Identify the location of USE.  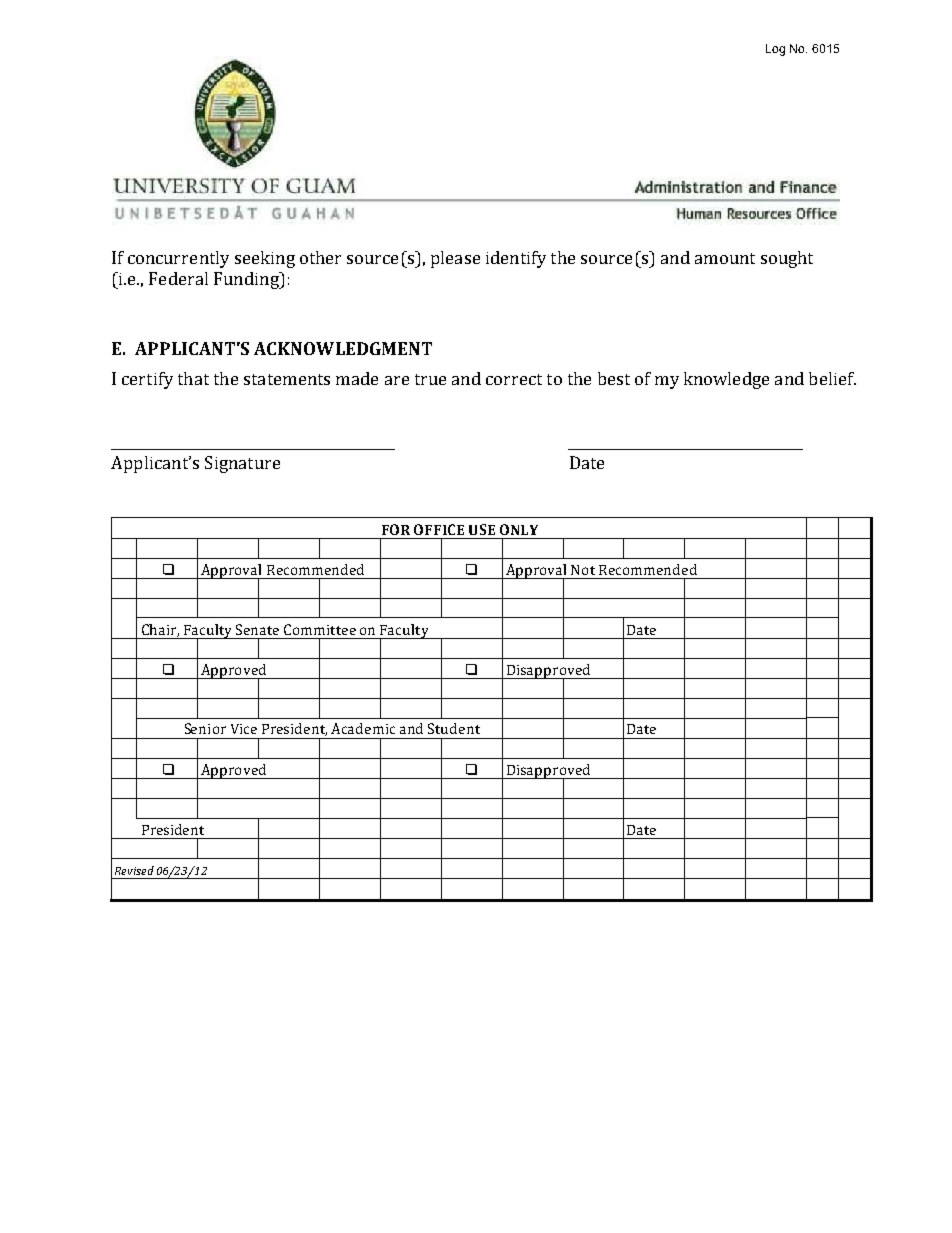
(482, 529).
